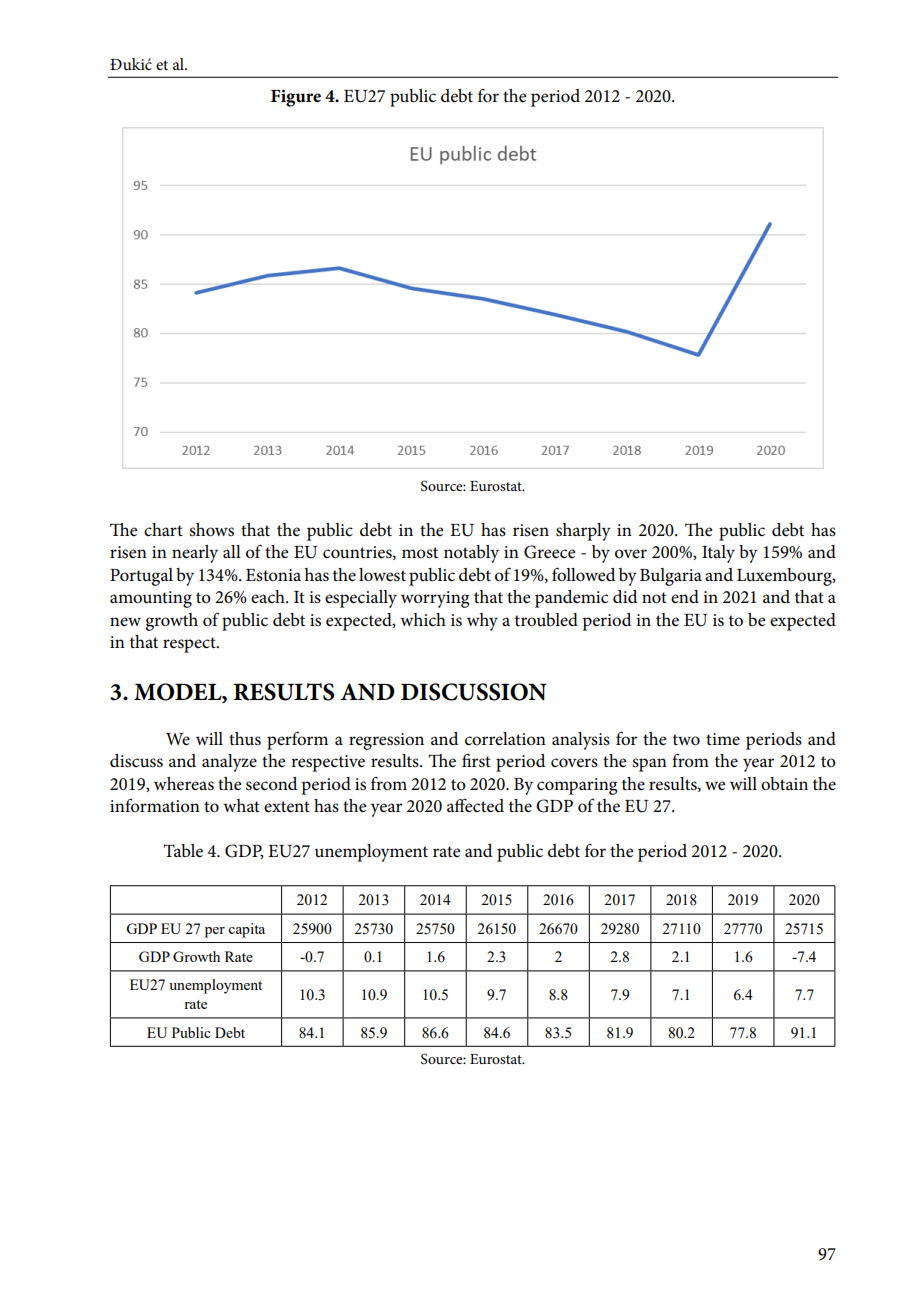  Describe the element at coordinates (296, 98) in the screenshot. I see `Figure` at that location.
